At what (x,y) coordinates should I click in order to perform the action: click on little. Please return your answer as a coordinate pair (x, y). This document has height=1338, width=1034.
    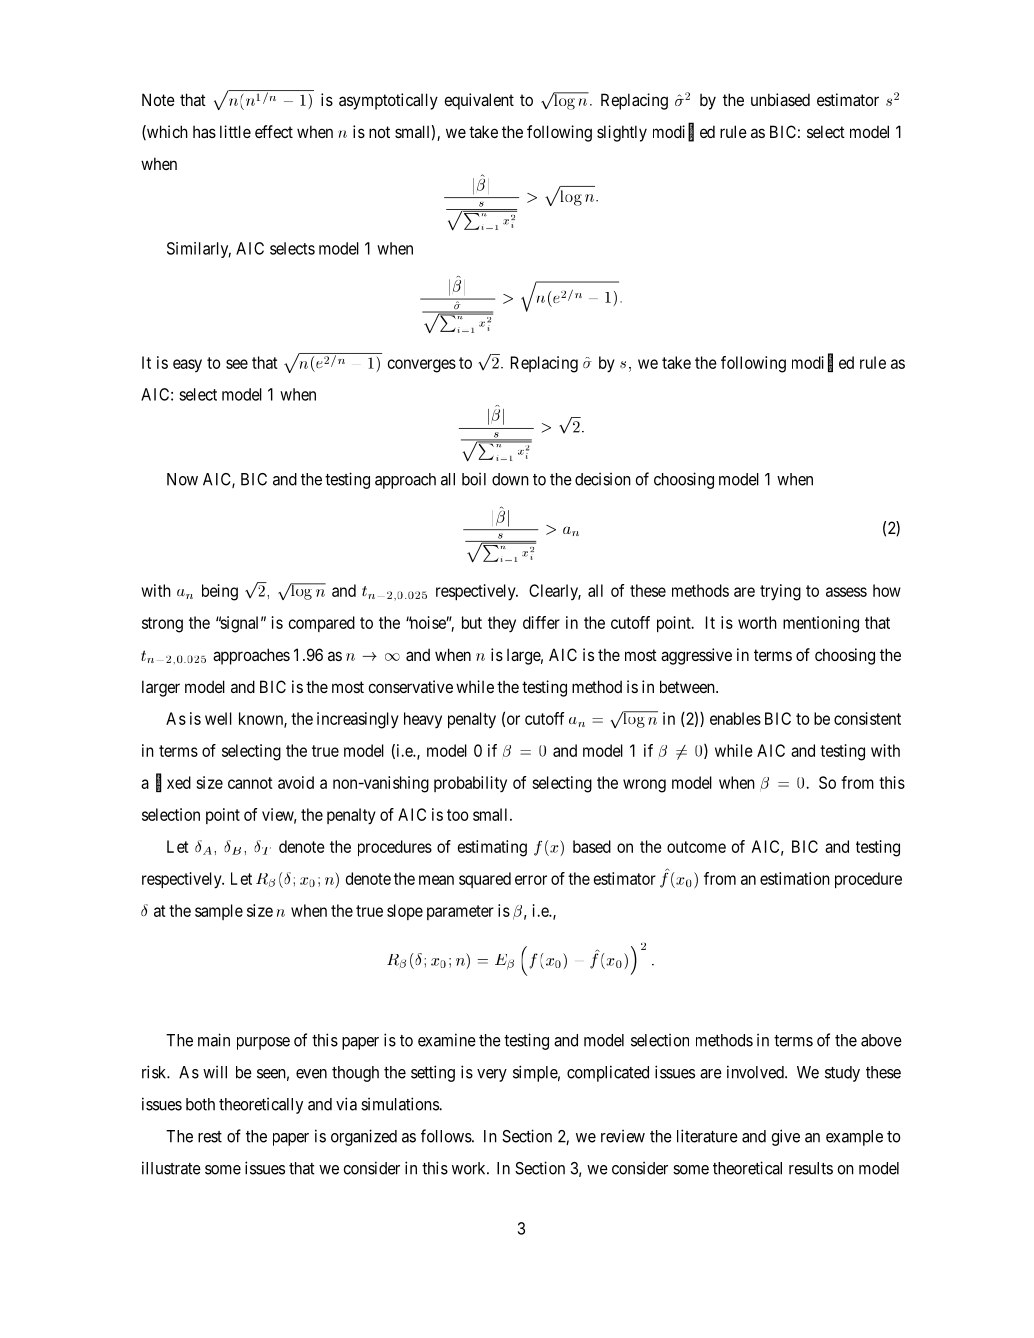
    Looking at the image, I should click on (235, 131).
